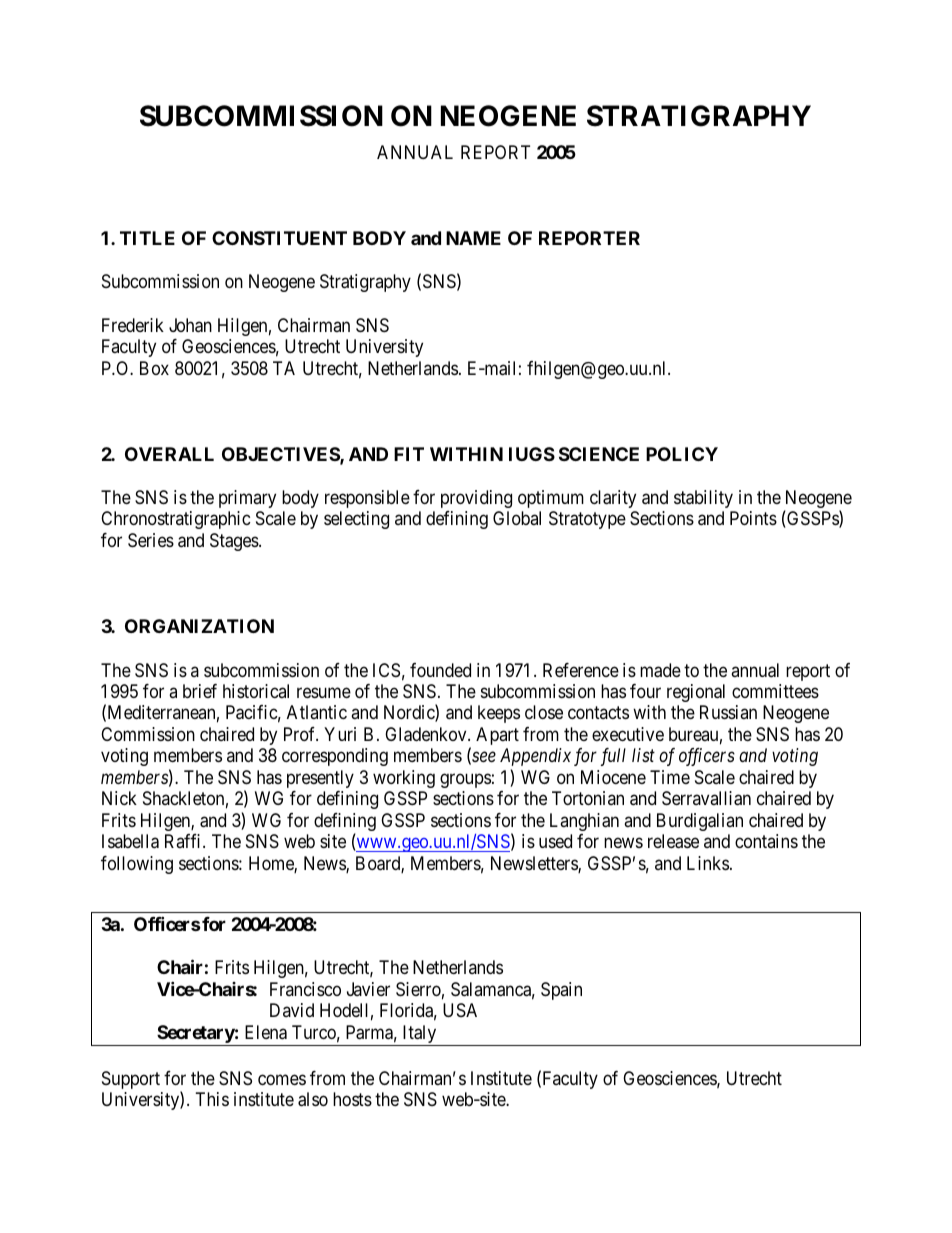 Image resolution: width=952 pixels, height=1233 pixels. What do you see at coordinates (419, 1035) in the page?
I see `Italy` at bounding box center [419, 1035].
